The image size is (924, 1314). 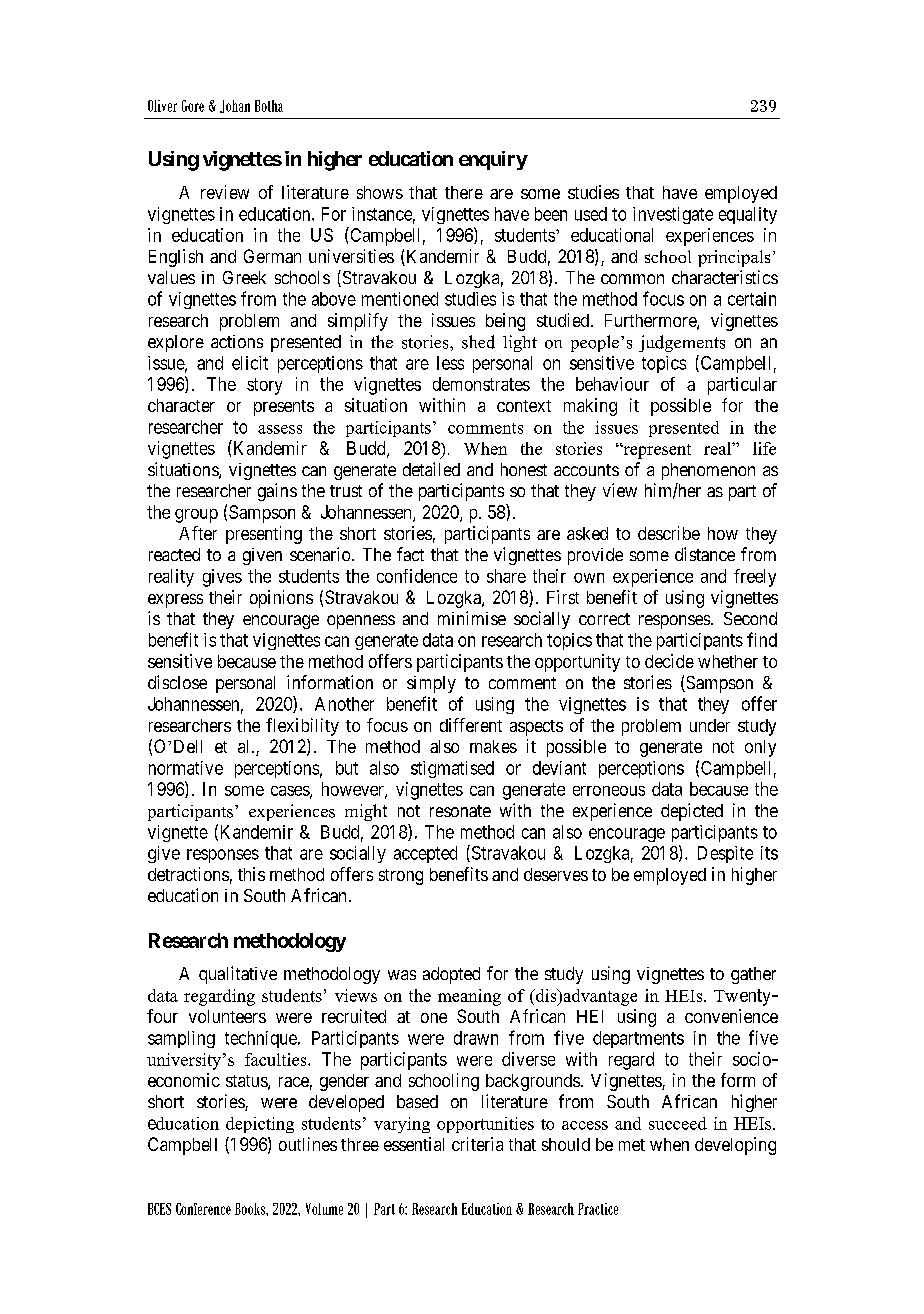 I want to click on simply, so click(x=431, y=684).
